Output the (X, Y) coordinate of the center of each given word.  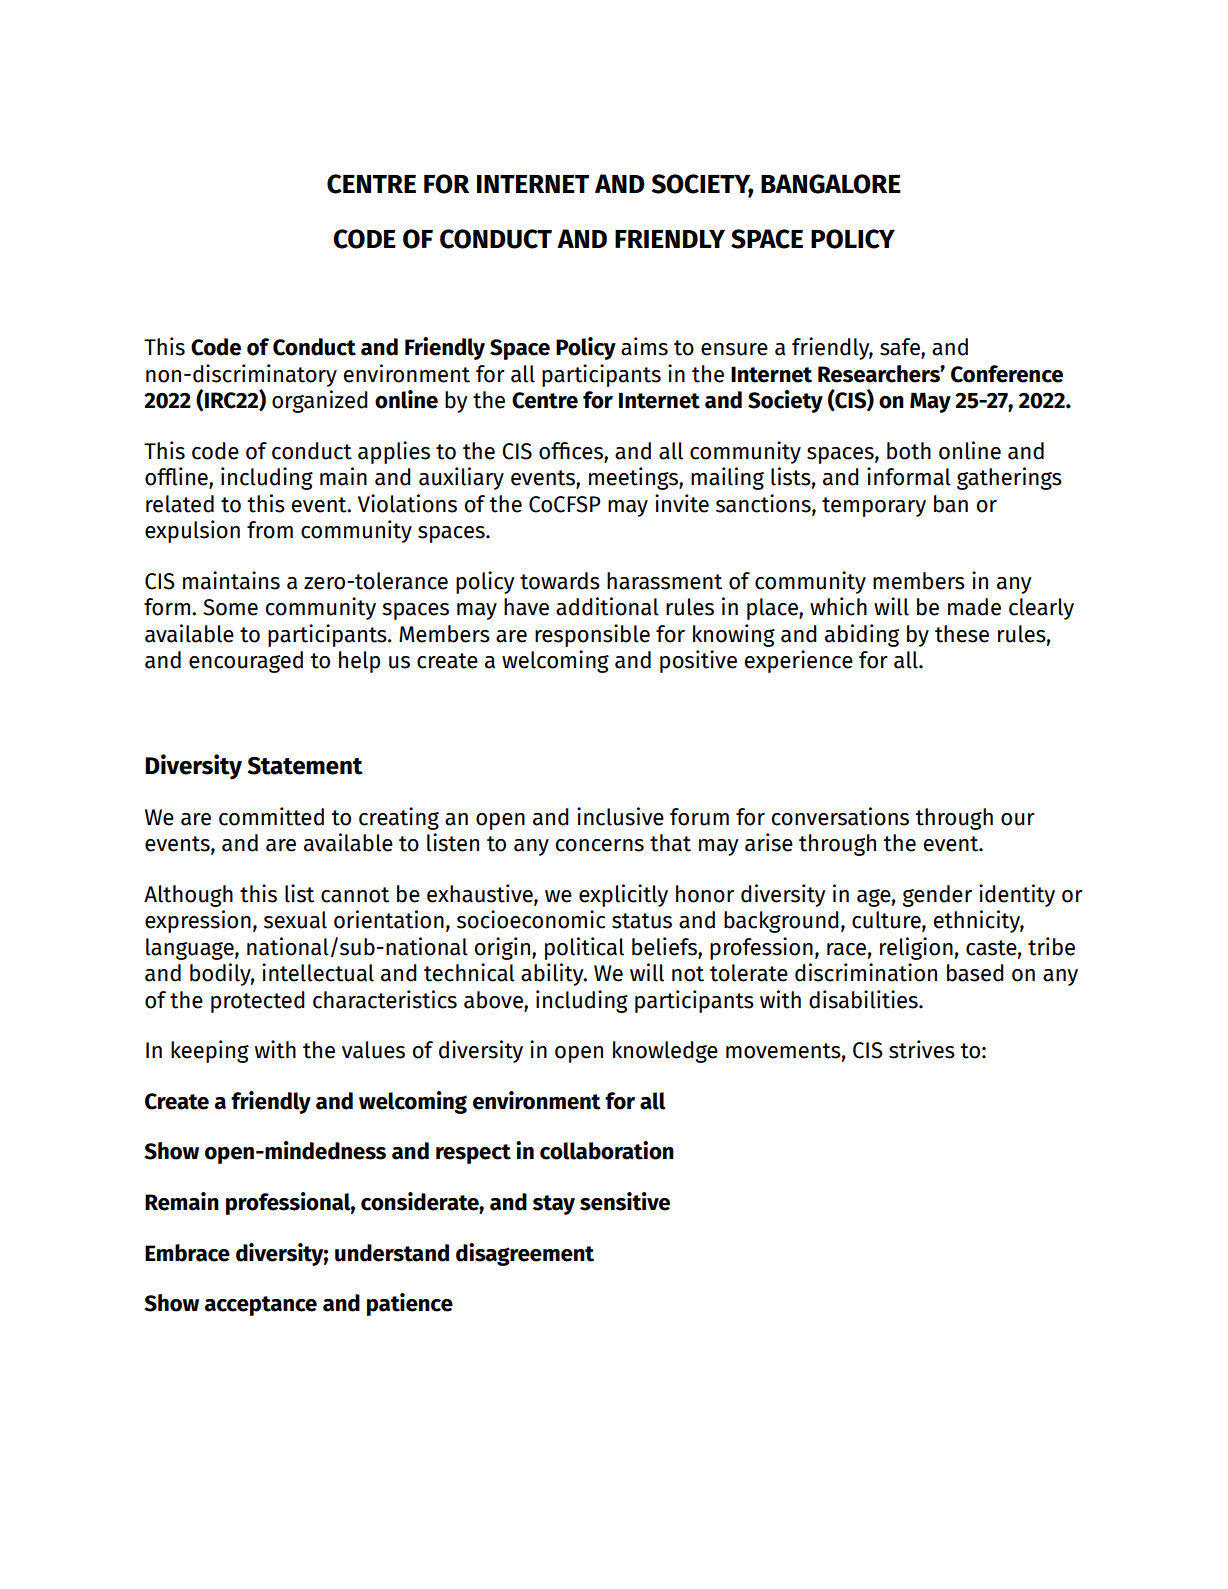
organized (320, 401)
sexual (295, 920)
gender (937, 896)
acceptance (261, 1306)
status (642, 921)
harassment (664, 581)
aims (644, 346)
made (974, 607)
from (270, 530)
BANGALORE (831, 184)
